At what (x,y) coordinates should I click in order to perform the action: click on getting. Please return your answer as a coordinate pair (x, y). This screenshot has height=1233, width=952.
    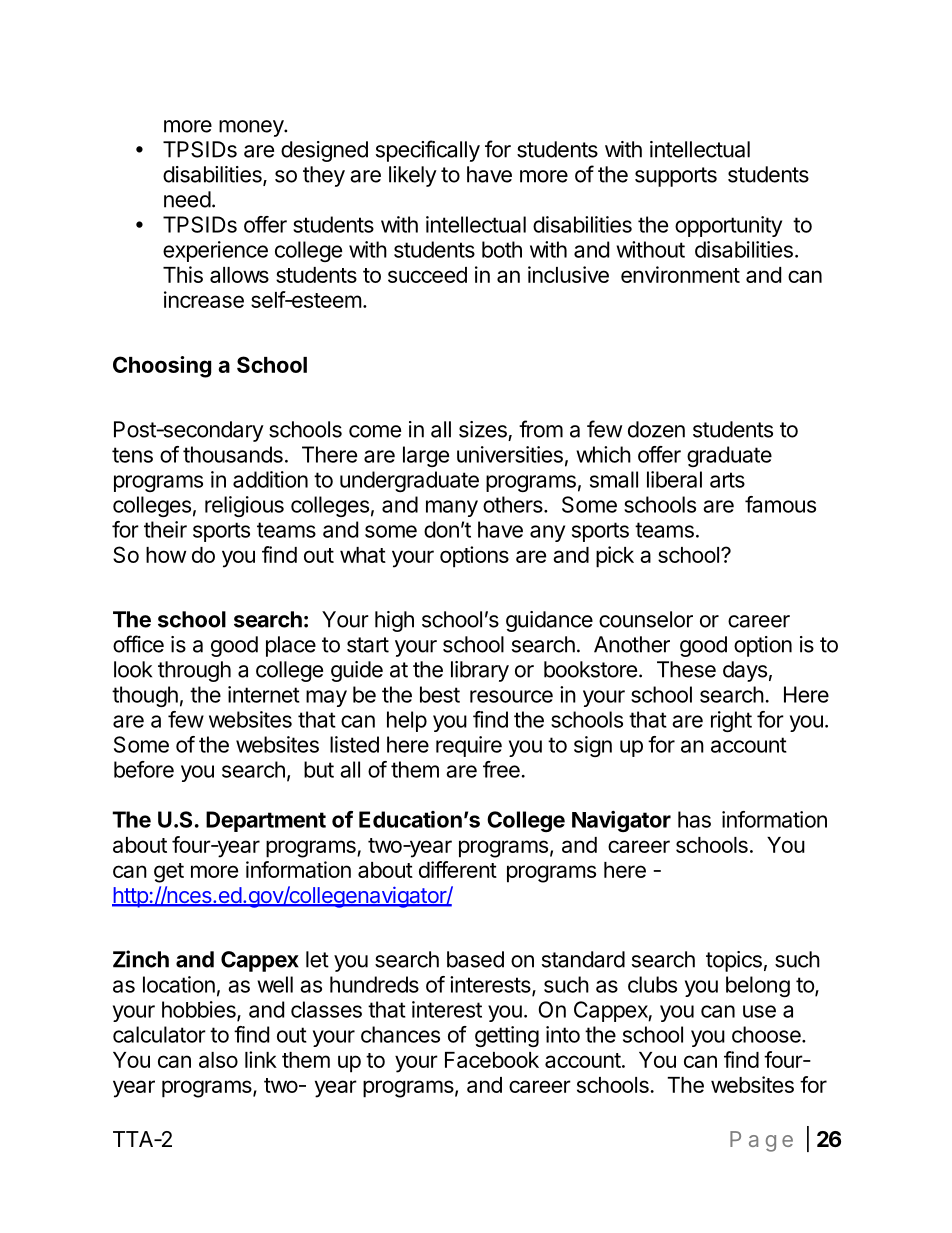
    Looking at the image, I should click on (507, 1036).
